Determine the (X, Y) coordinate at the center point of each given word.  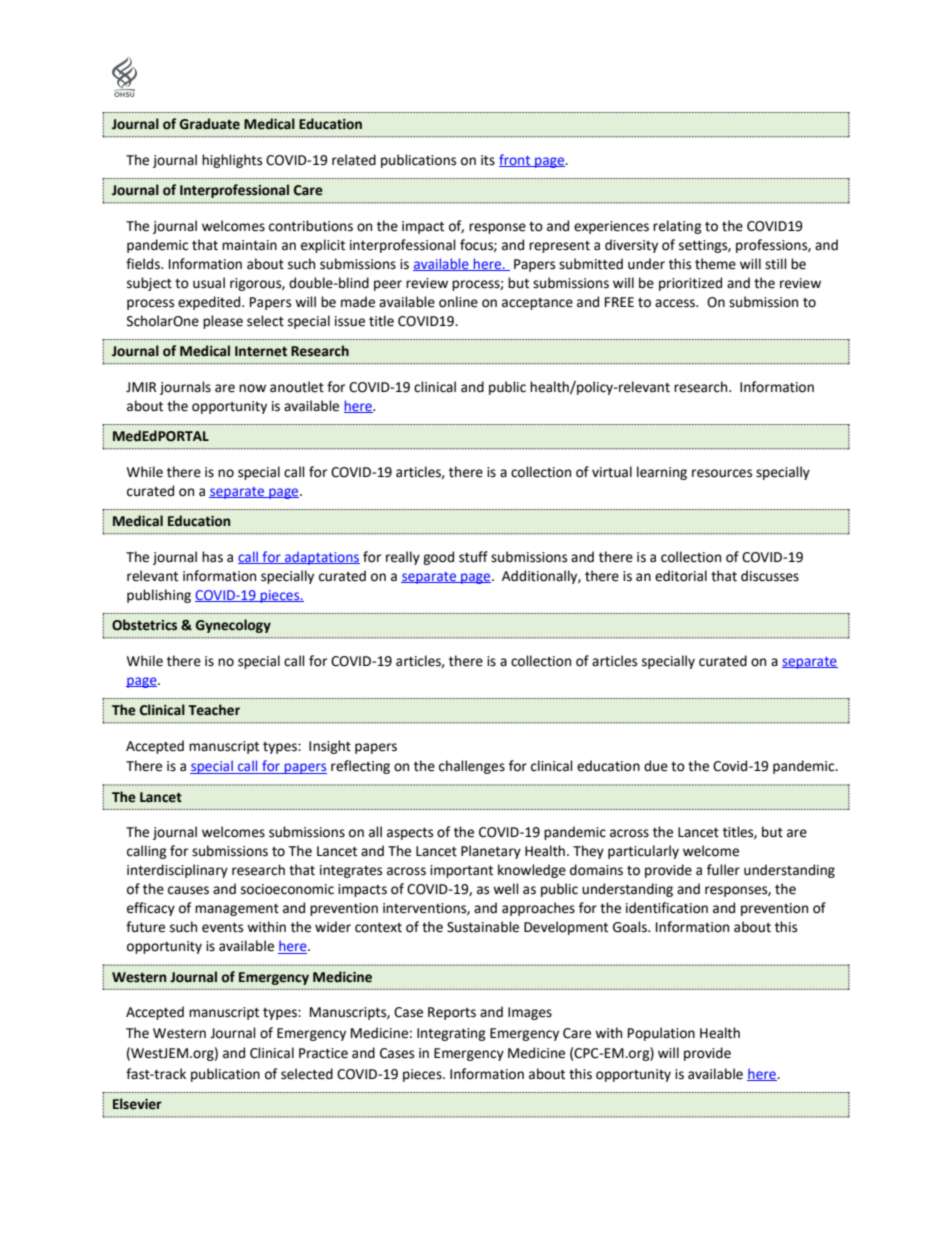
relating (677, 227)
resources (722, 473)
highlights (232, 161)
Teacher (214, 710)
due (656, 766)
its (488, 160)
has (212, 557)
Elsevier (137, 1104)
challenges (472, 767)
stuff (473, 557)
